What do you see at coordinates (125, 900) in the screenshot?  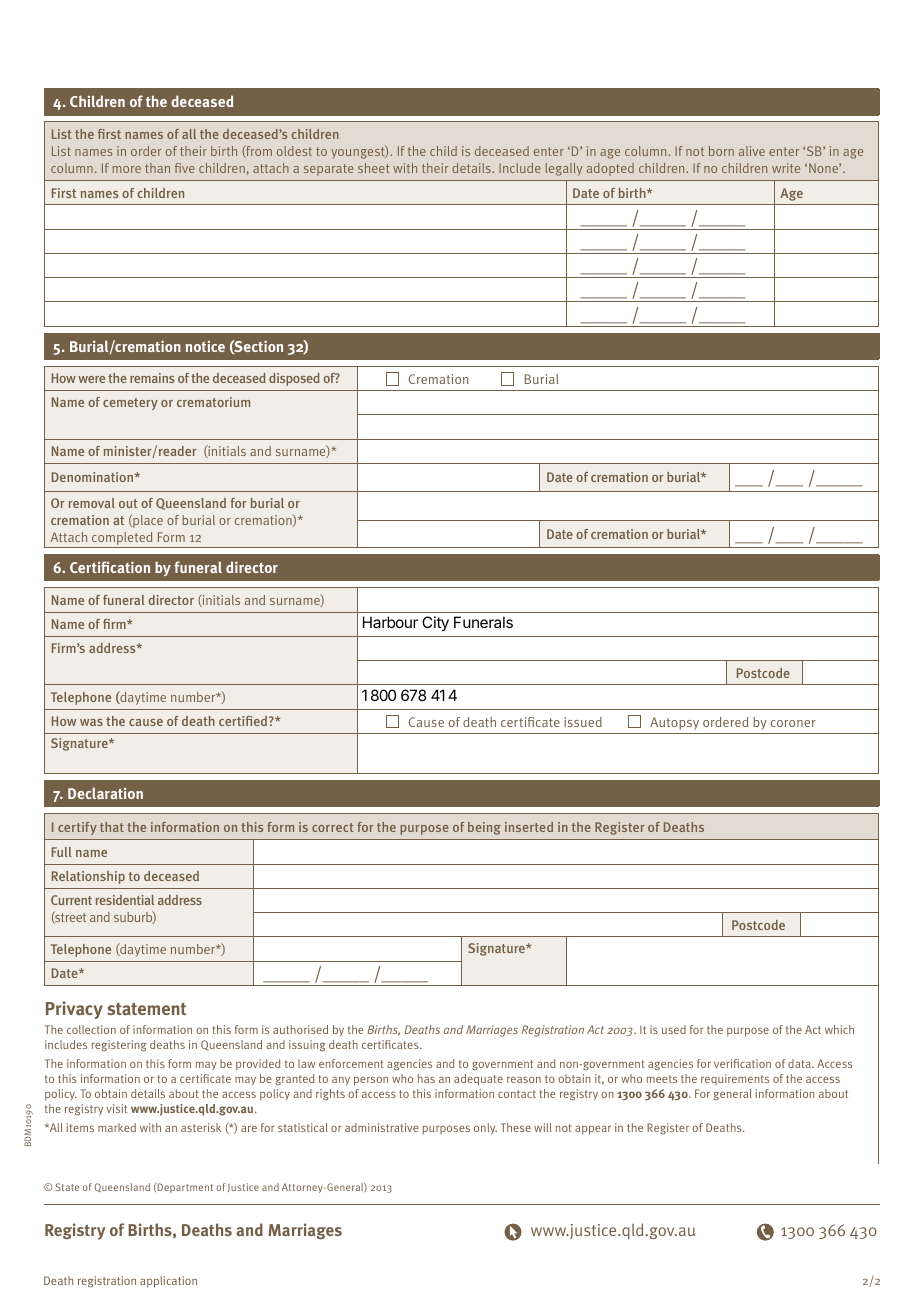 I see `residential` at bounding box center [125, 900].
